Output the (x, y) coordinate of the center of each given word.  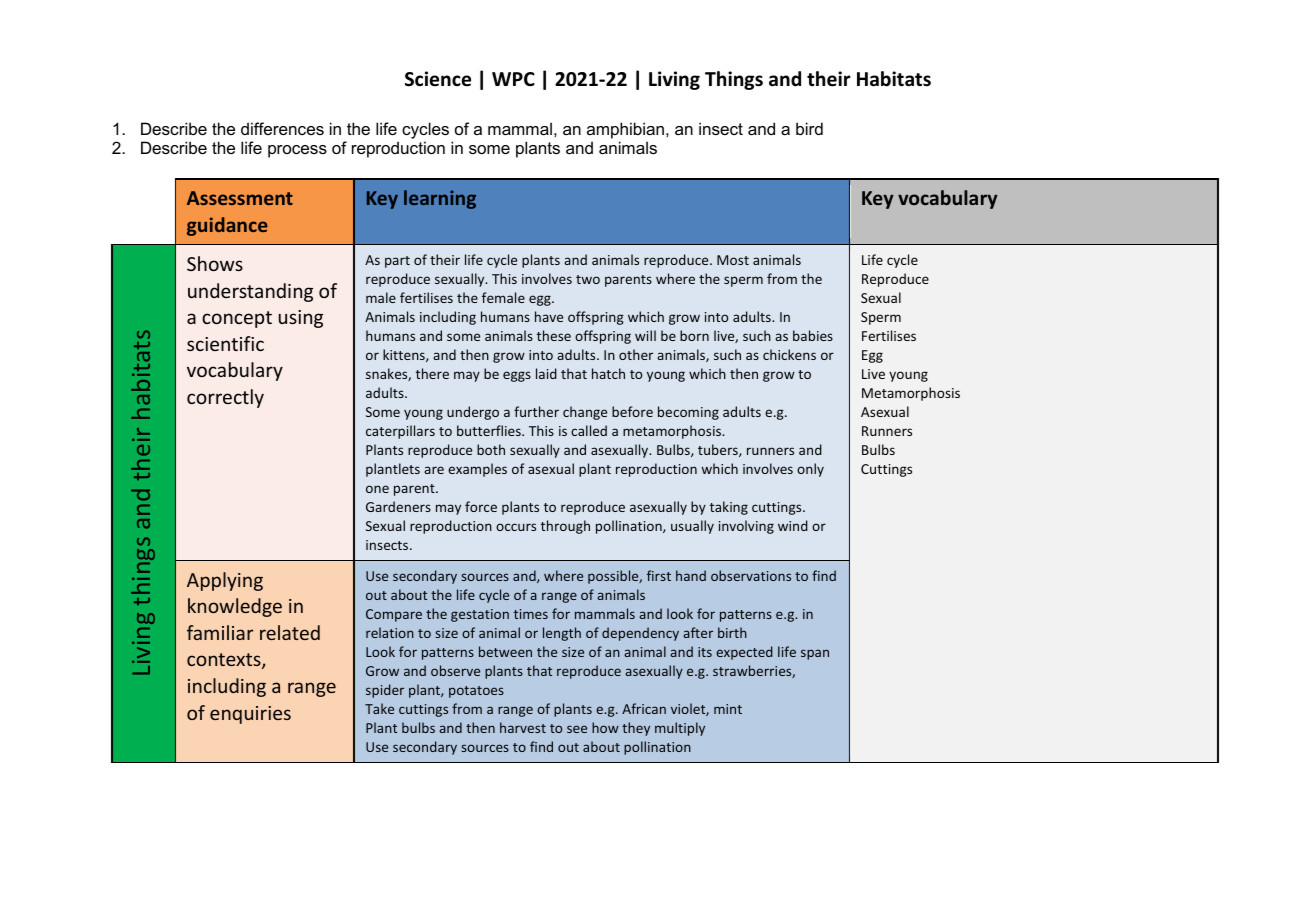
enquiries (250, 715)
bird (809, 128)
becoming (688, 413)
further (536, 411)
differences (282, 128)
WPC (513, 79)
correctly (225, 398)
